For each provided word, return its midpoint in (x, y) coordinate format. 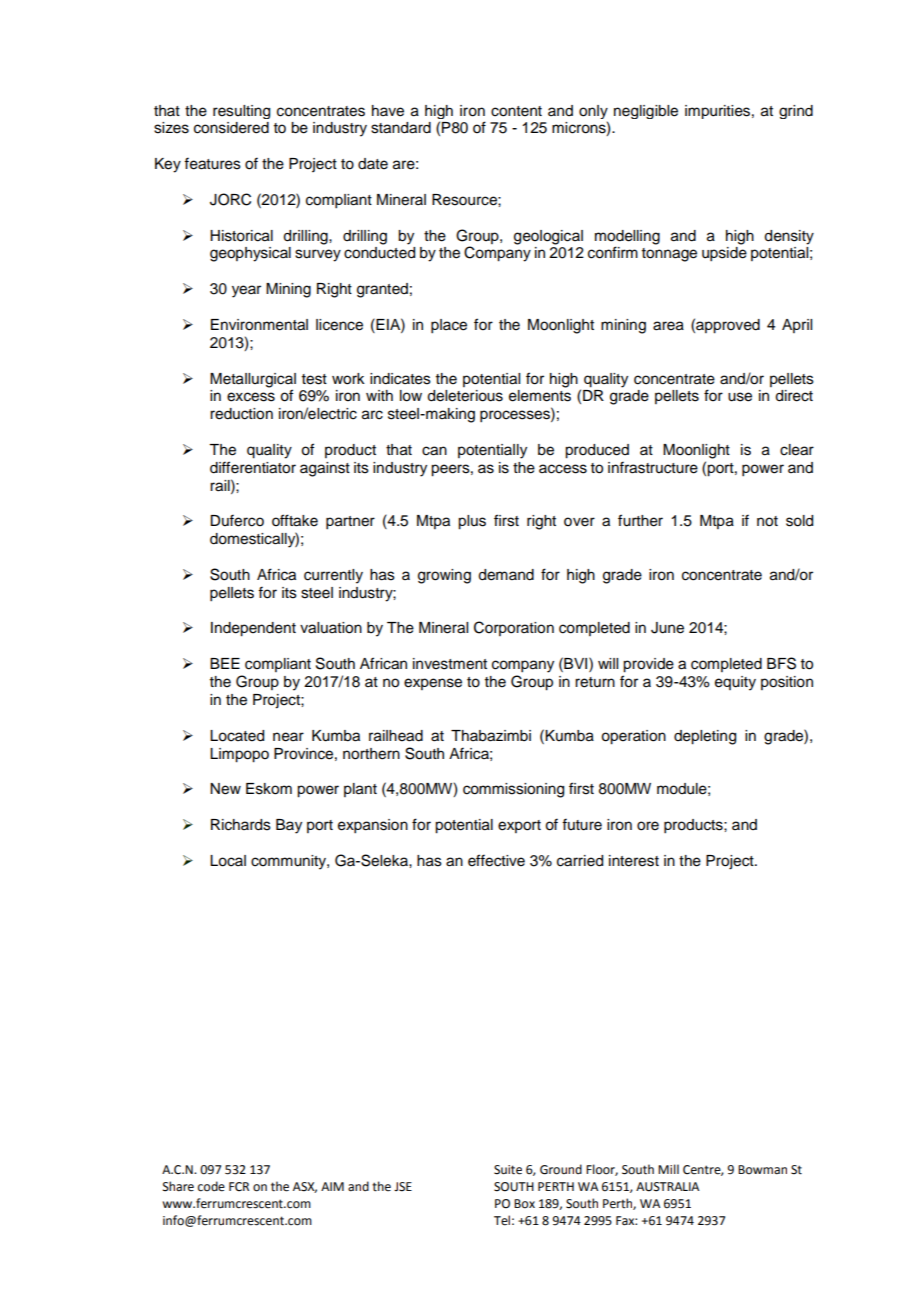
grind (796, 112)
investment (450, 664)
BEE (225, 663)
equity (735, 683)
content (516, 111)
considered (231, 128)
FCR (239, 1187)
